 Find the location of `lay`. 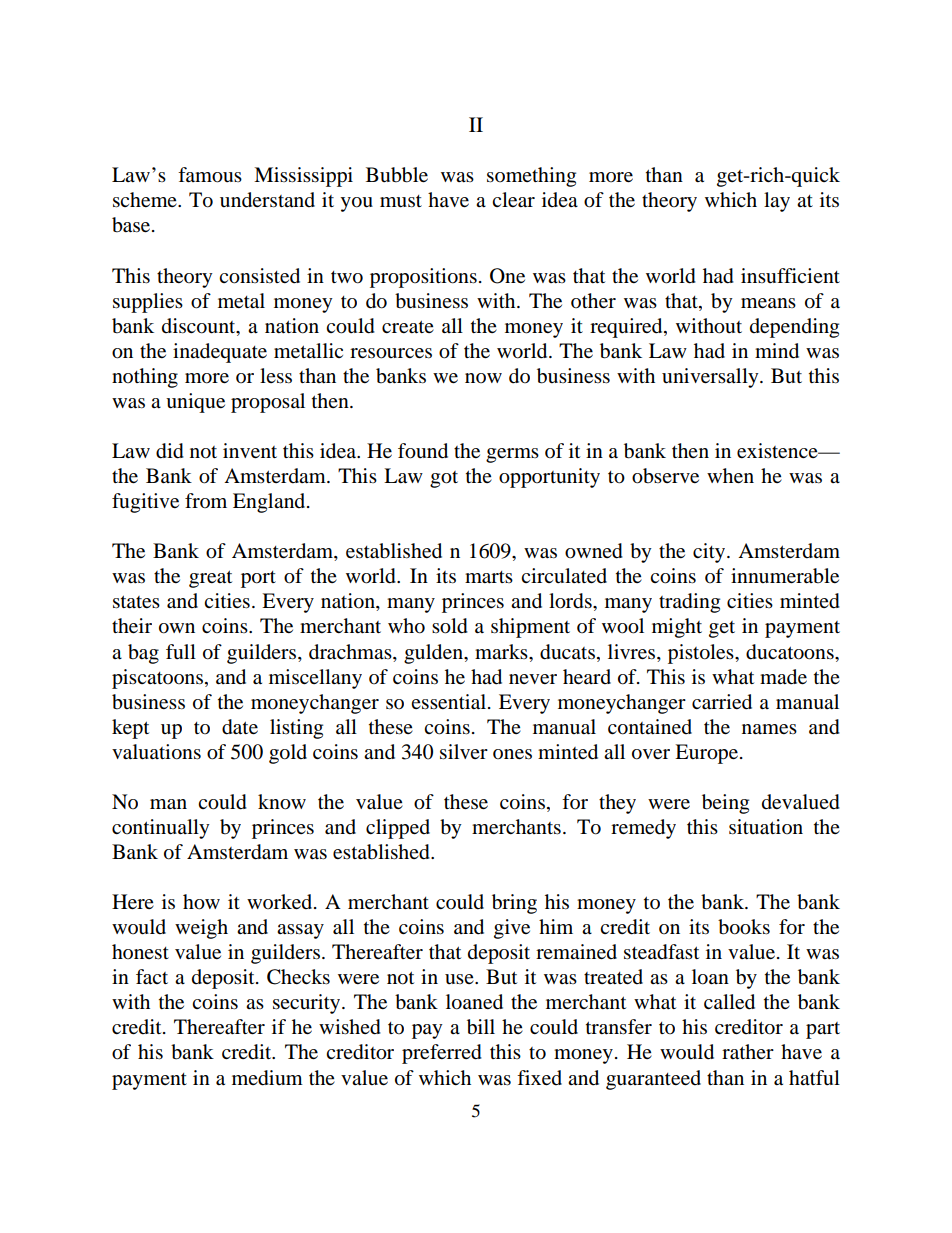

lay is located at coordinates (777, 202).
